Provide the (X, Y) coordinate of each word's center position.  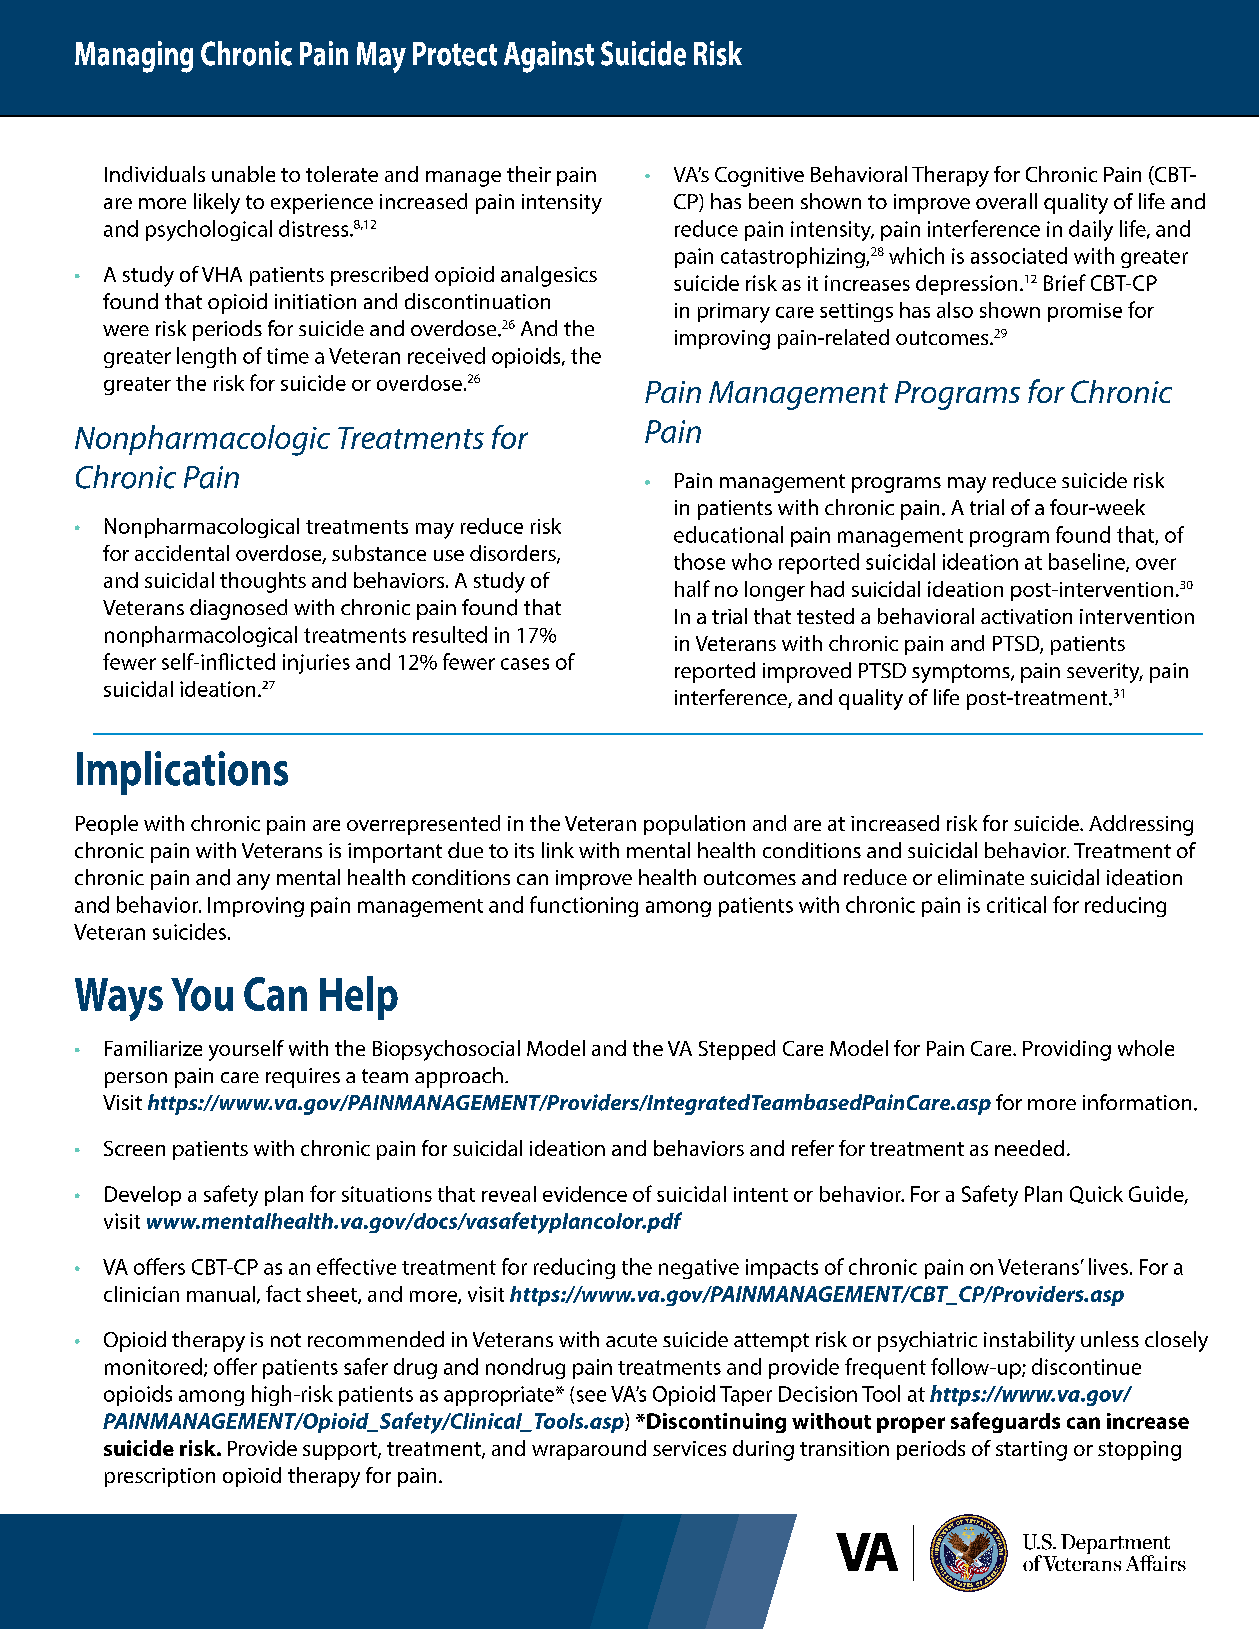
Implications (182, 773)
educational (728, 534)
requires (303, 1078)
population (694, 825)
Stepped (737, 1050)
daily (1091, 230)
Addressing (1141, 825)
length (206, 357)
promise (1085, 312)
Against (549, 57)
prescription (160, 1477)
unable (243, 174)
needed (1029, 1148)
